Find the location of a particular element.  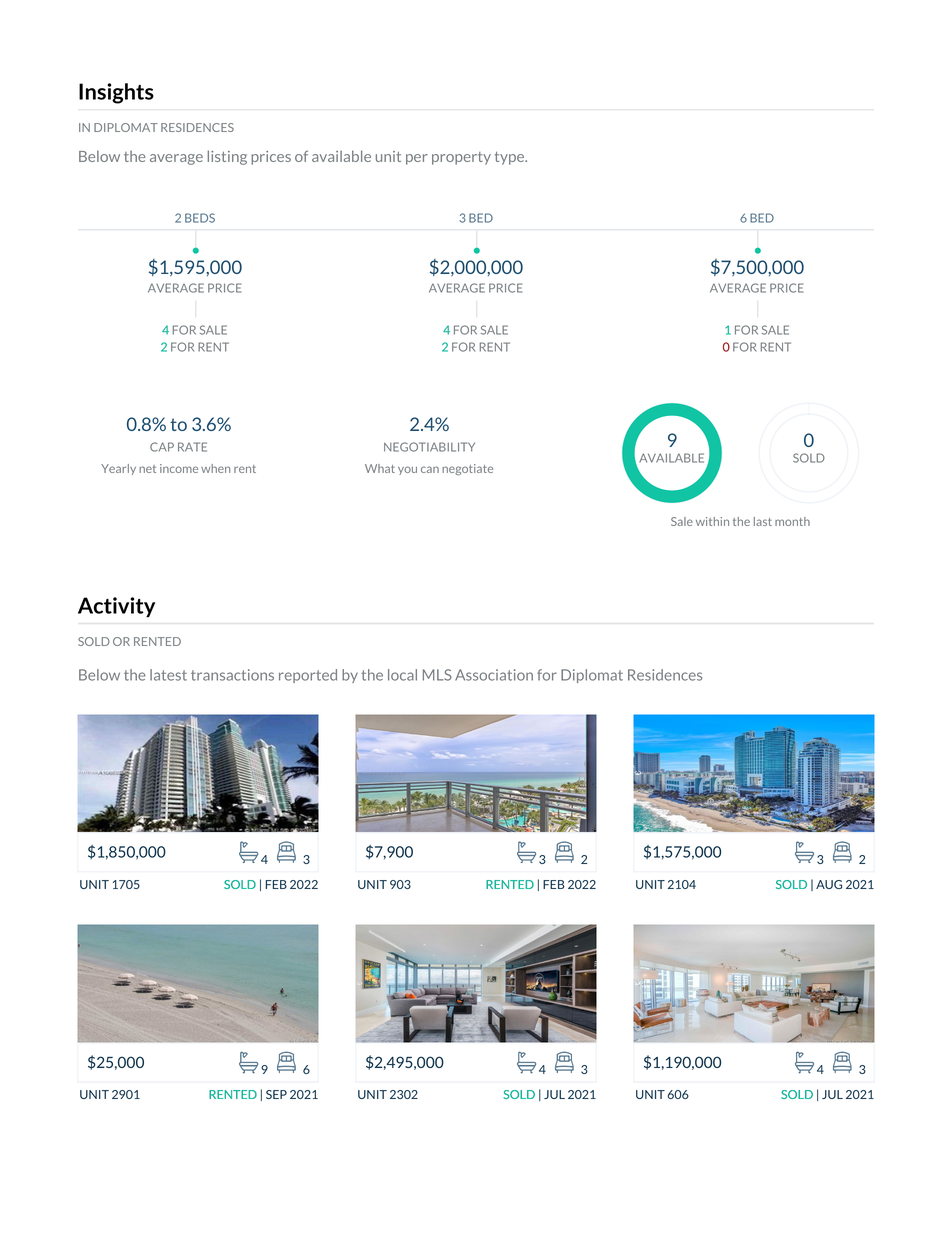

last is located at coordinates (763, 521).
